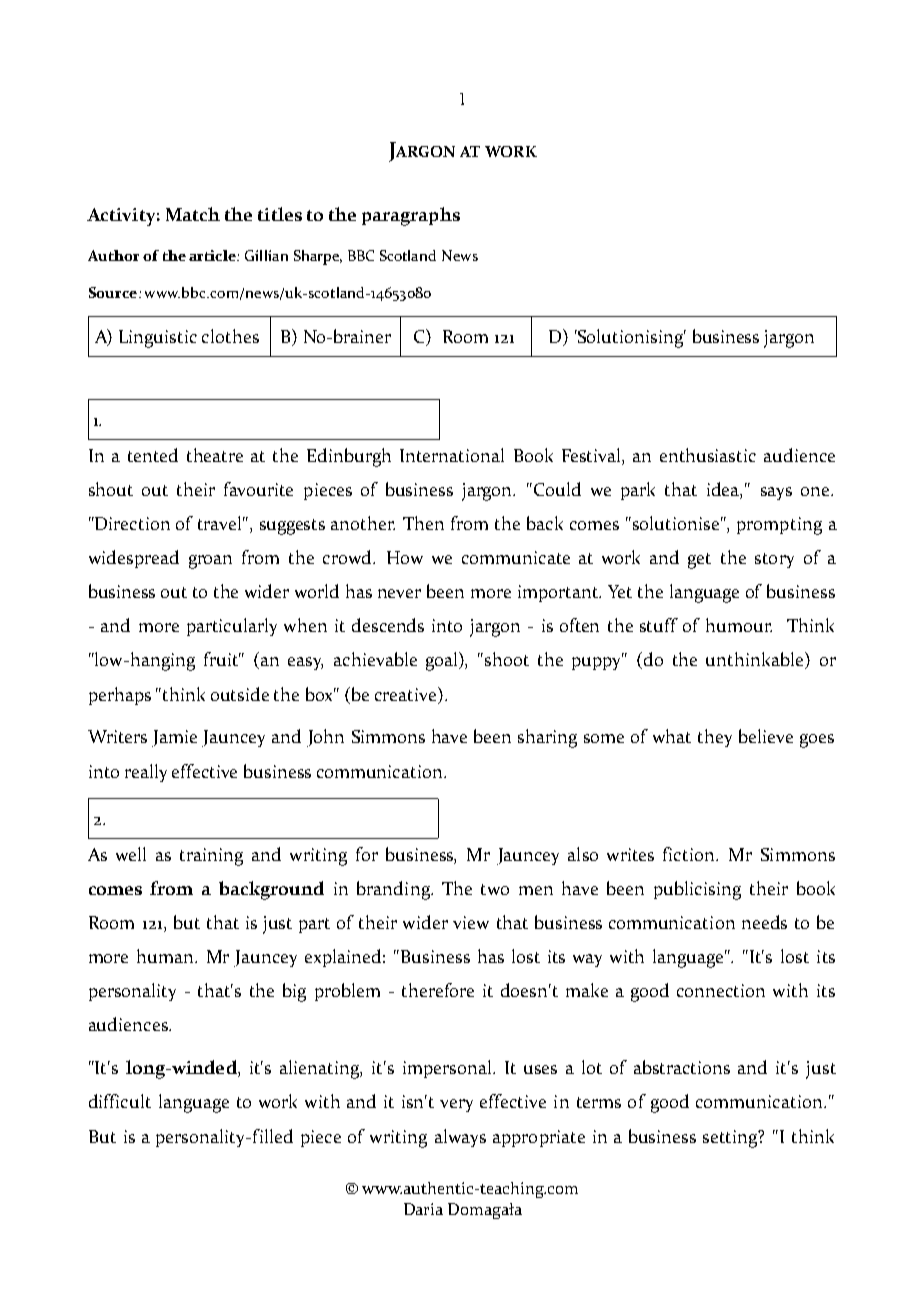  I want to click on enthusiastic, so click(708, 455).
